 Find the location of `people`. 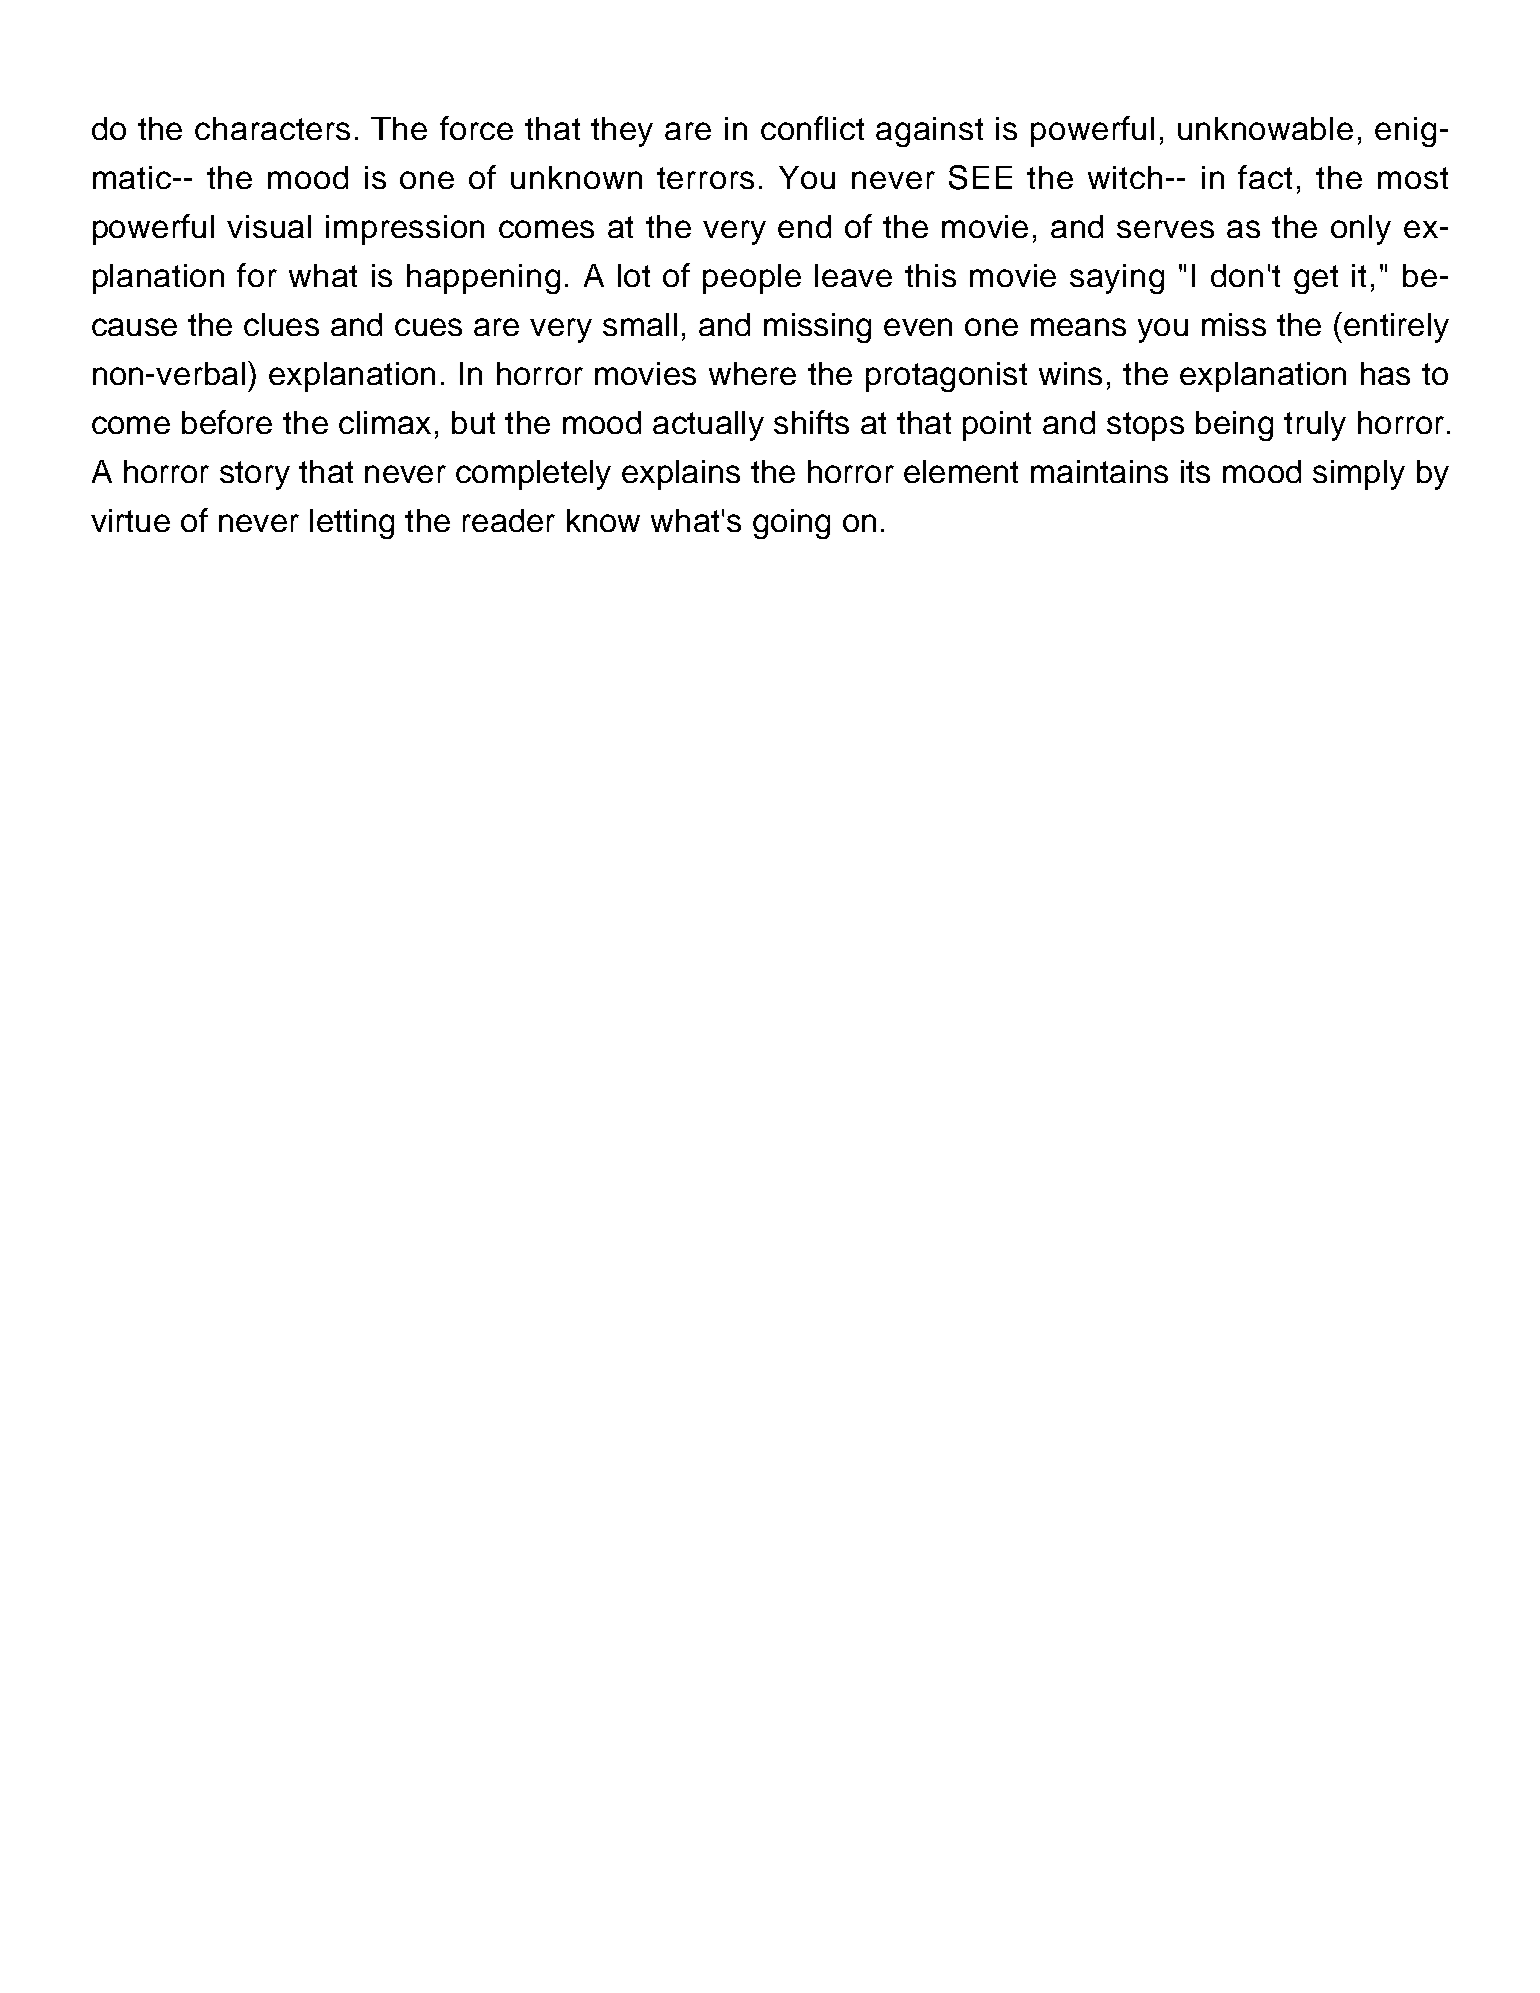

people is located at coordinates (752, 279).
